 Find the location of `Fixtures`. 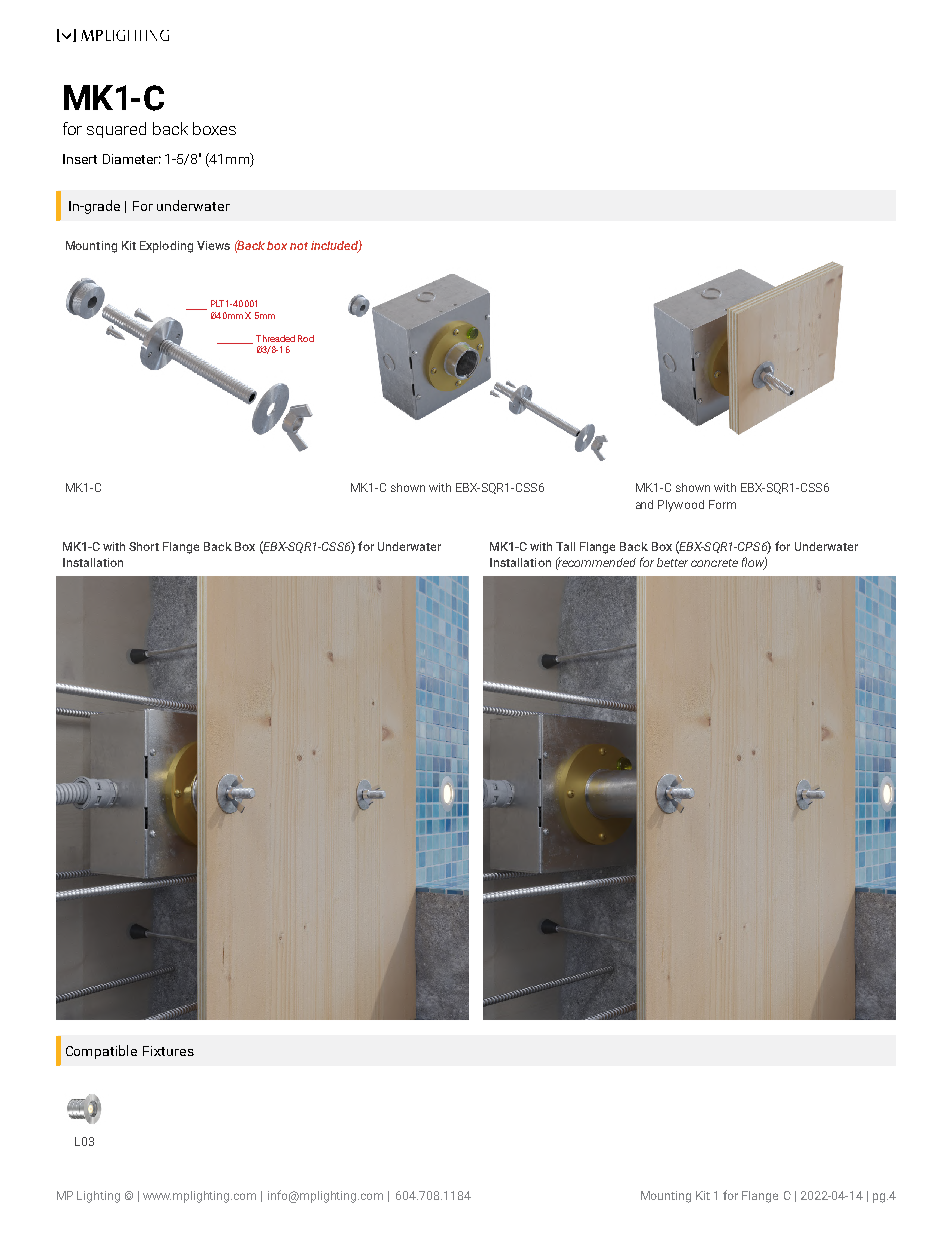

Fixtures is located at coordinates (168, 1051).
